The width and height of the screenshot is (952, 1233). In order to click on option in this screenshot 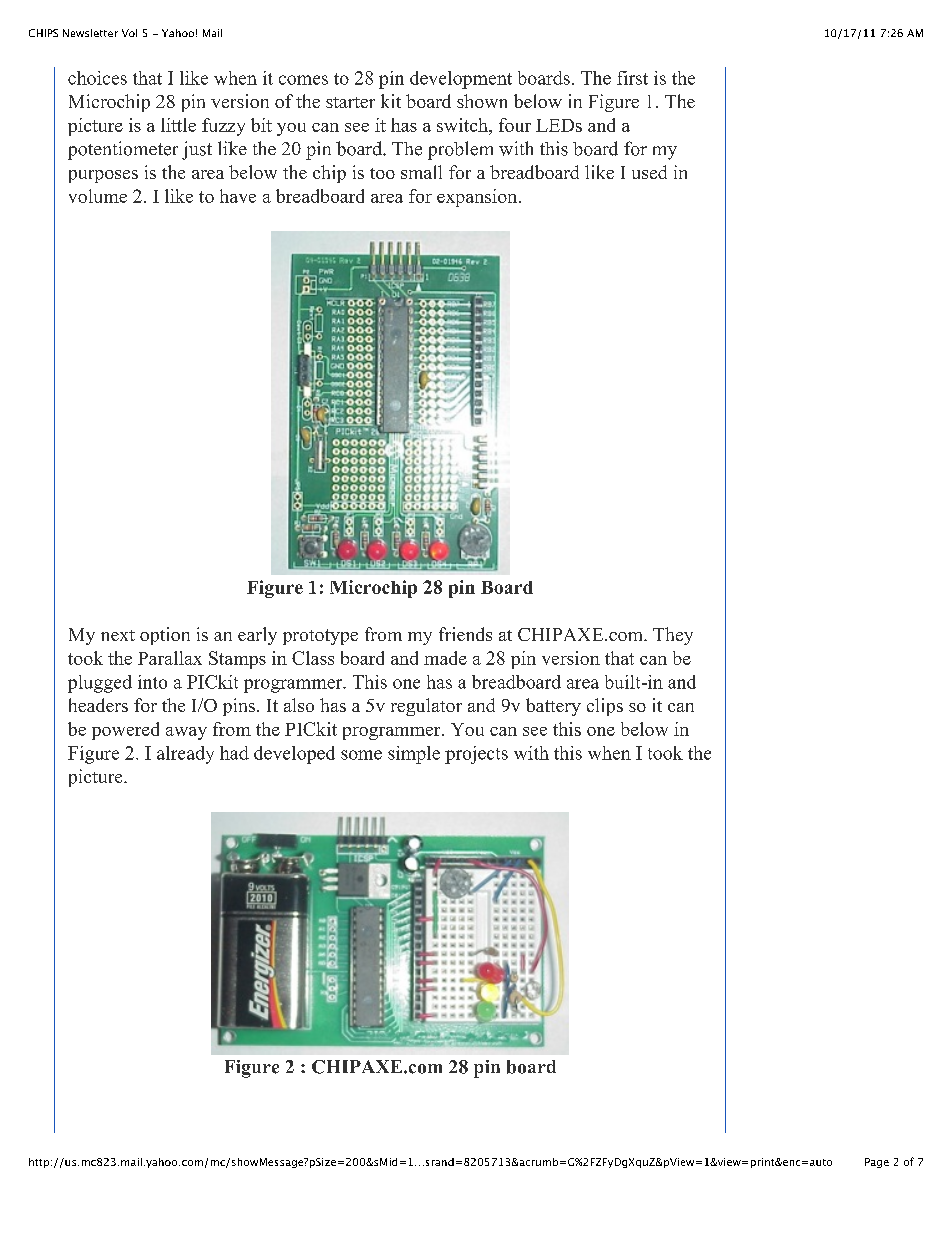, I will do `click(165, 636)`.
